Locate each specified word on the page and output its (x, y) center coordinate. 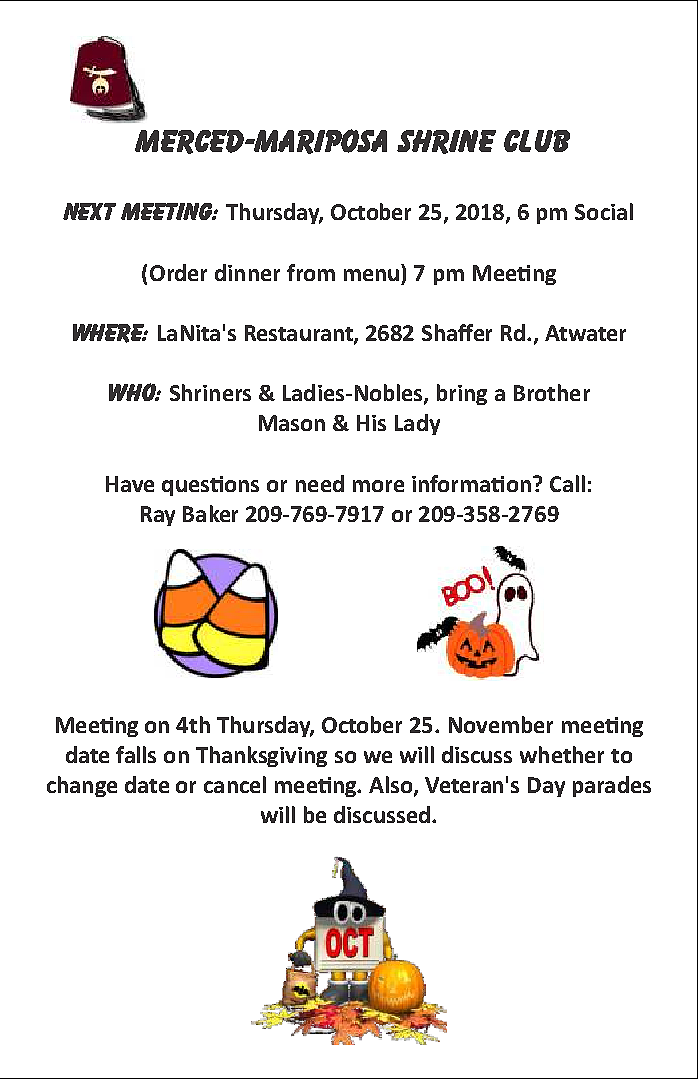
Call (567, 483)
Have (130, 484)
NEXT (89, 211)
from (311, 272)
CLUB (537, 141)
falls (136, 754)
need (320, 483)
